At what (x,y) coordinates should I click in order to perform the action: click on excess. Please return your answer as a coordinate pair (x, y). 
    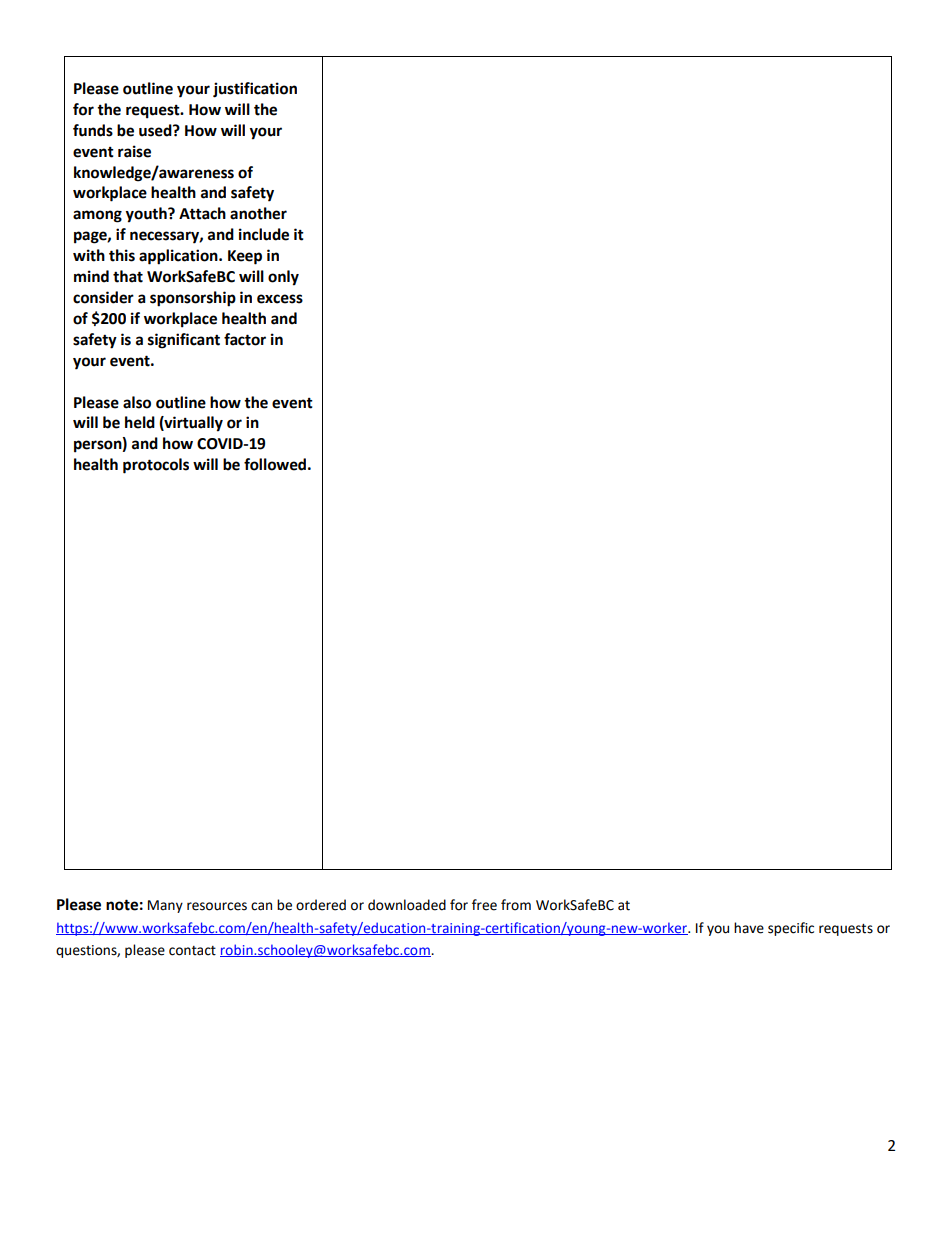
    Looking at the image, I should click on (280, 299).
